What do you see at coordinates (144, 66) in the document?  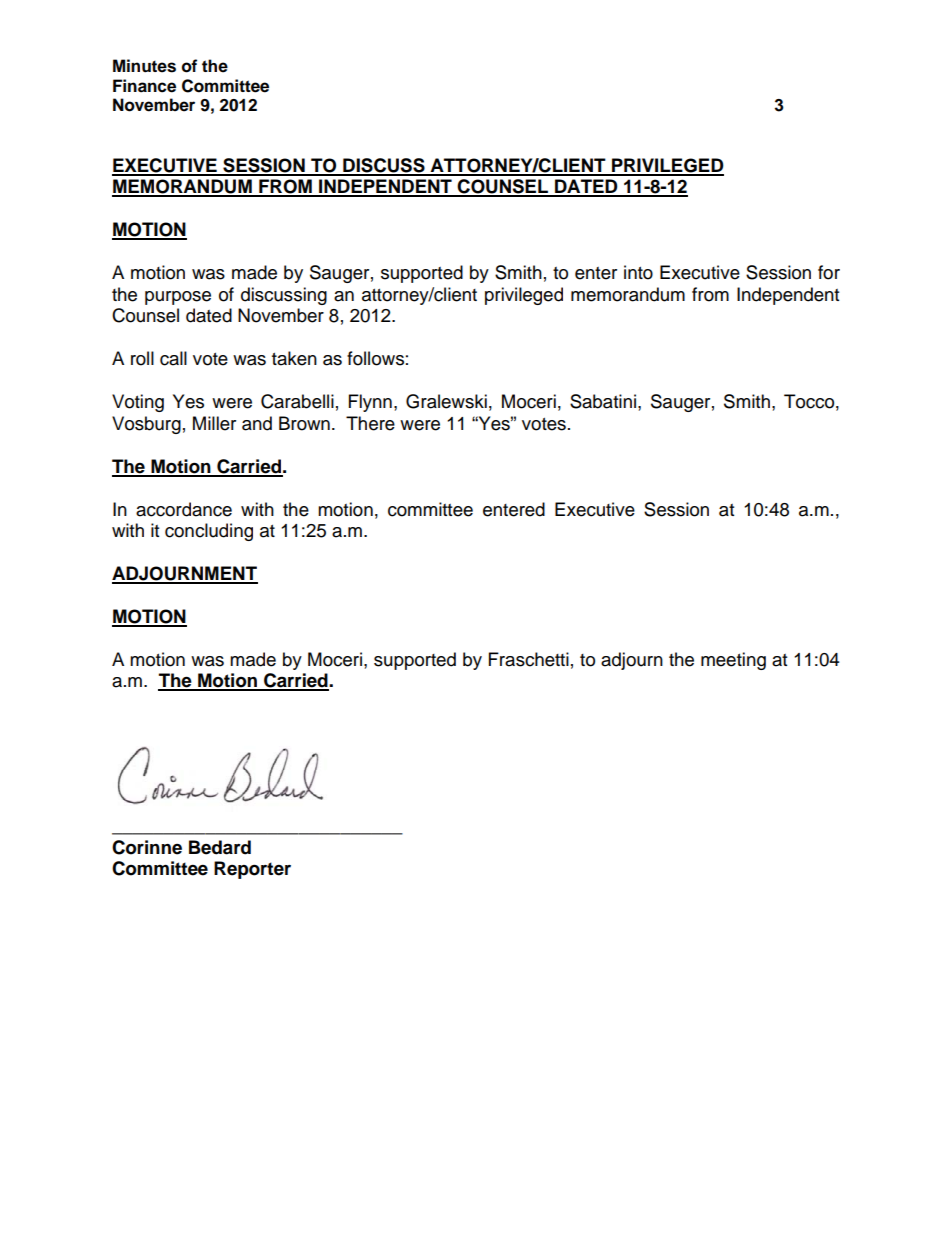 I see `Minutes` at bounding box center [144, 66].
